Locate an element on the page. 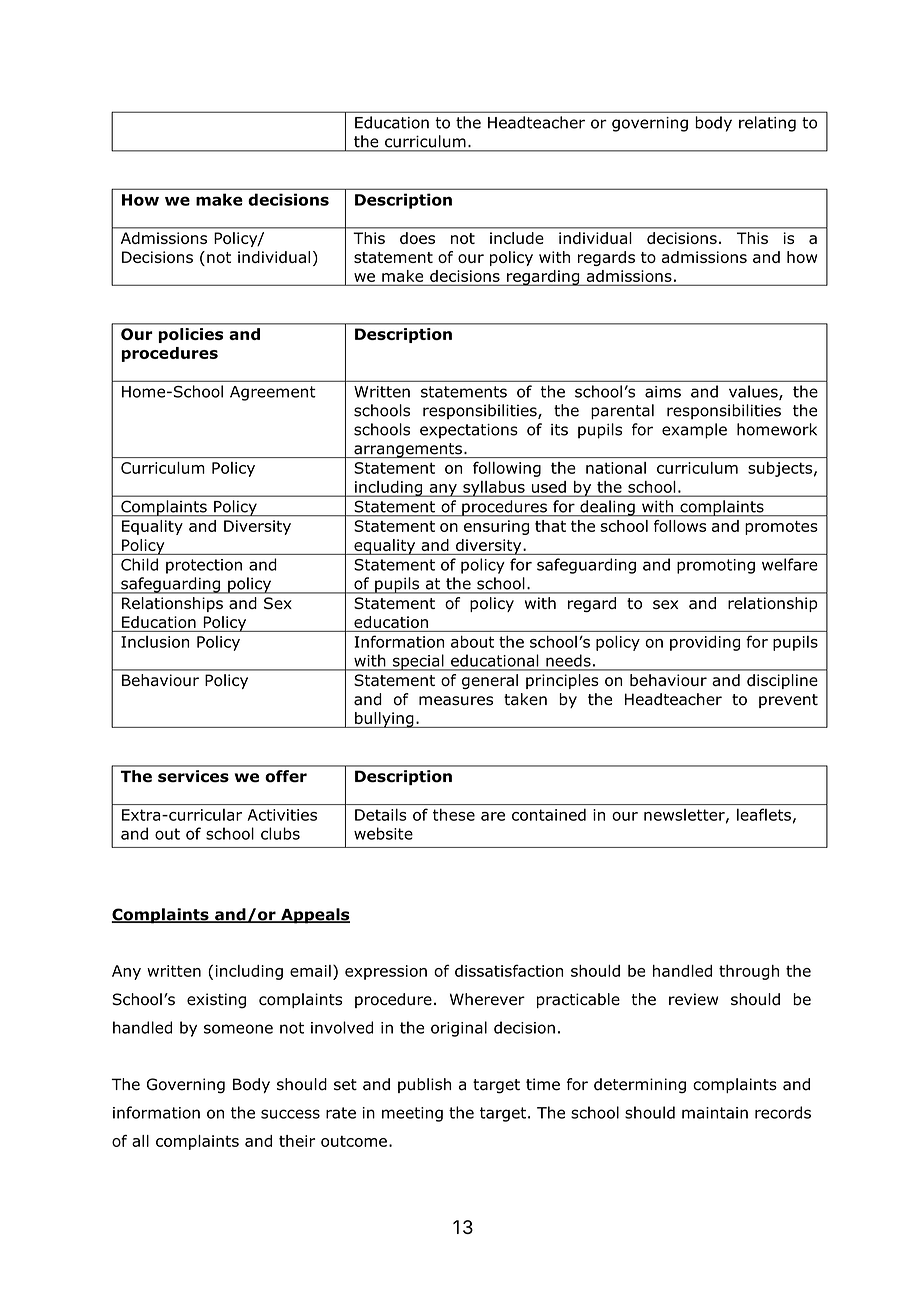 This page has width=924, height=1308. prevent is located at coordinates (788, 701).
